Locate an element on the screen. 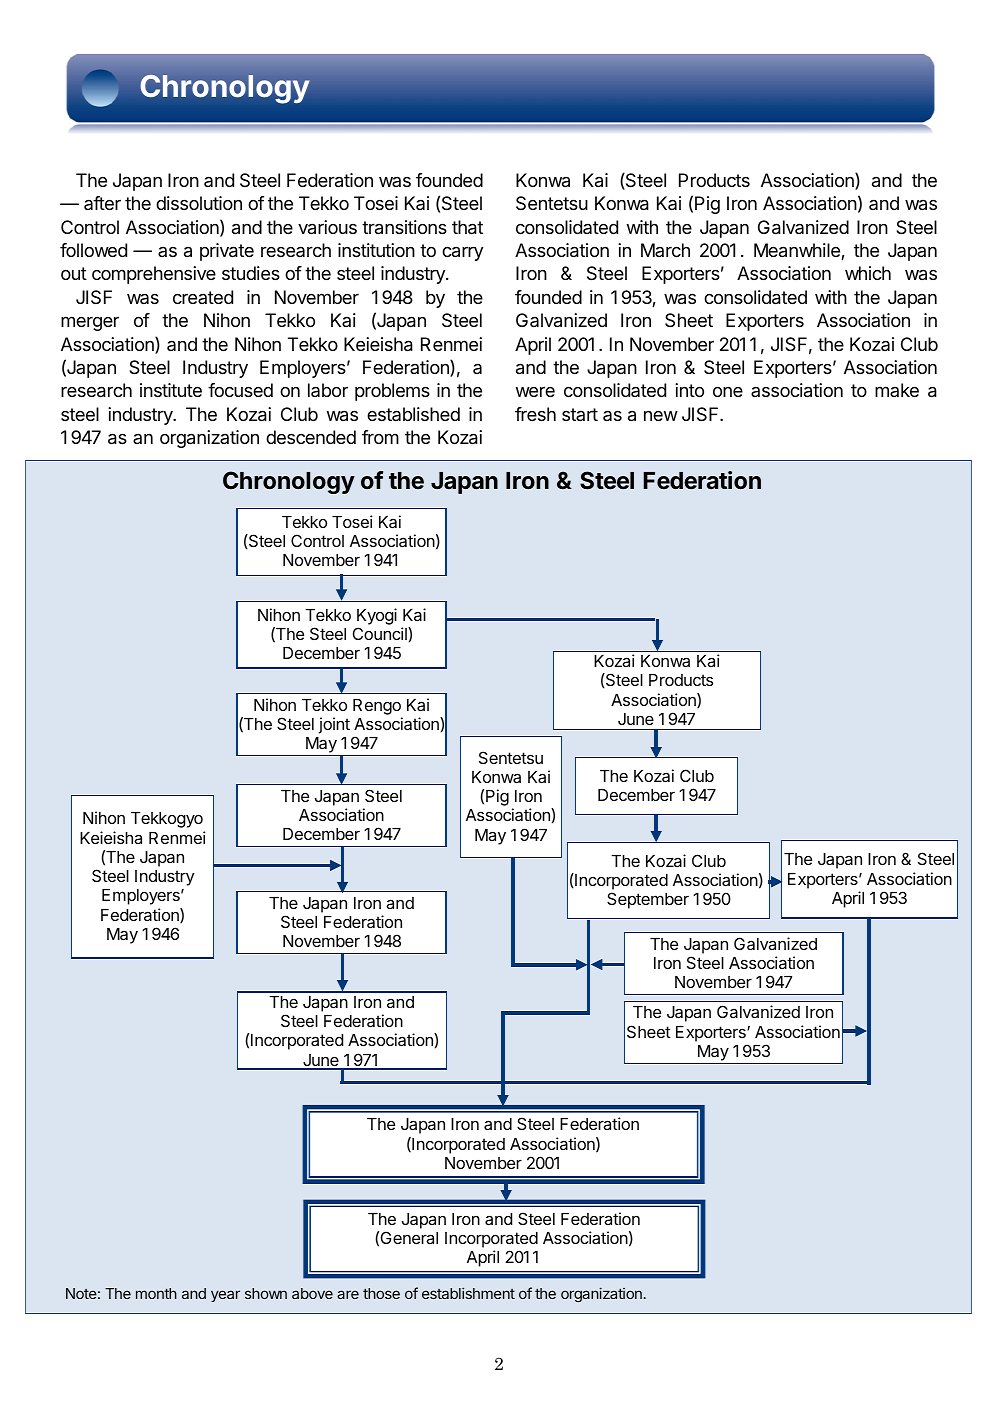 The width and height of the screenshot is (998, 1412). that is located at coordinates (467, 227).
